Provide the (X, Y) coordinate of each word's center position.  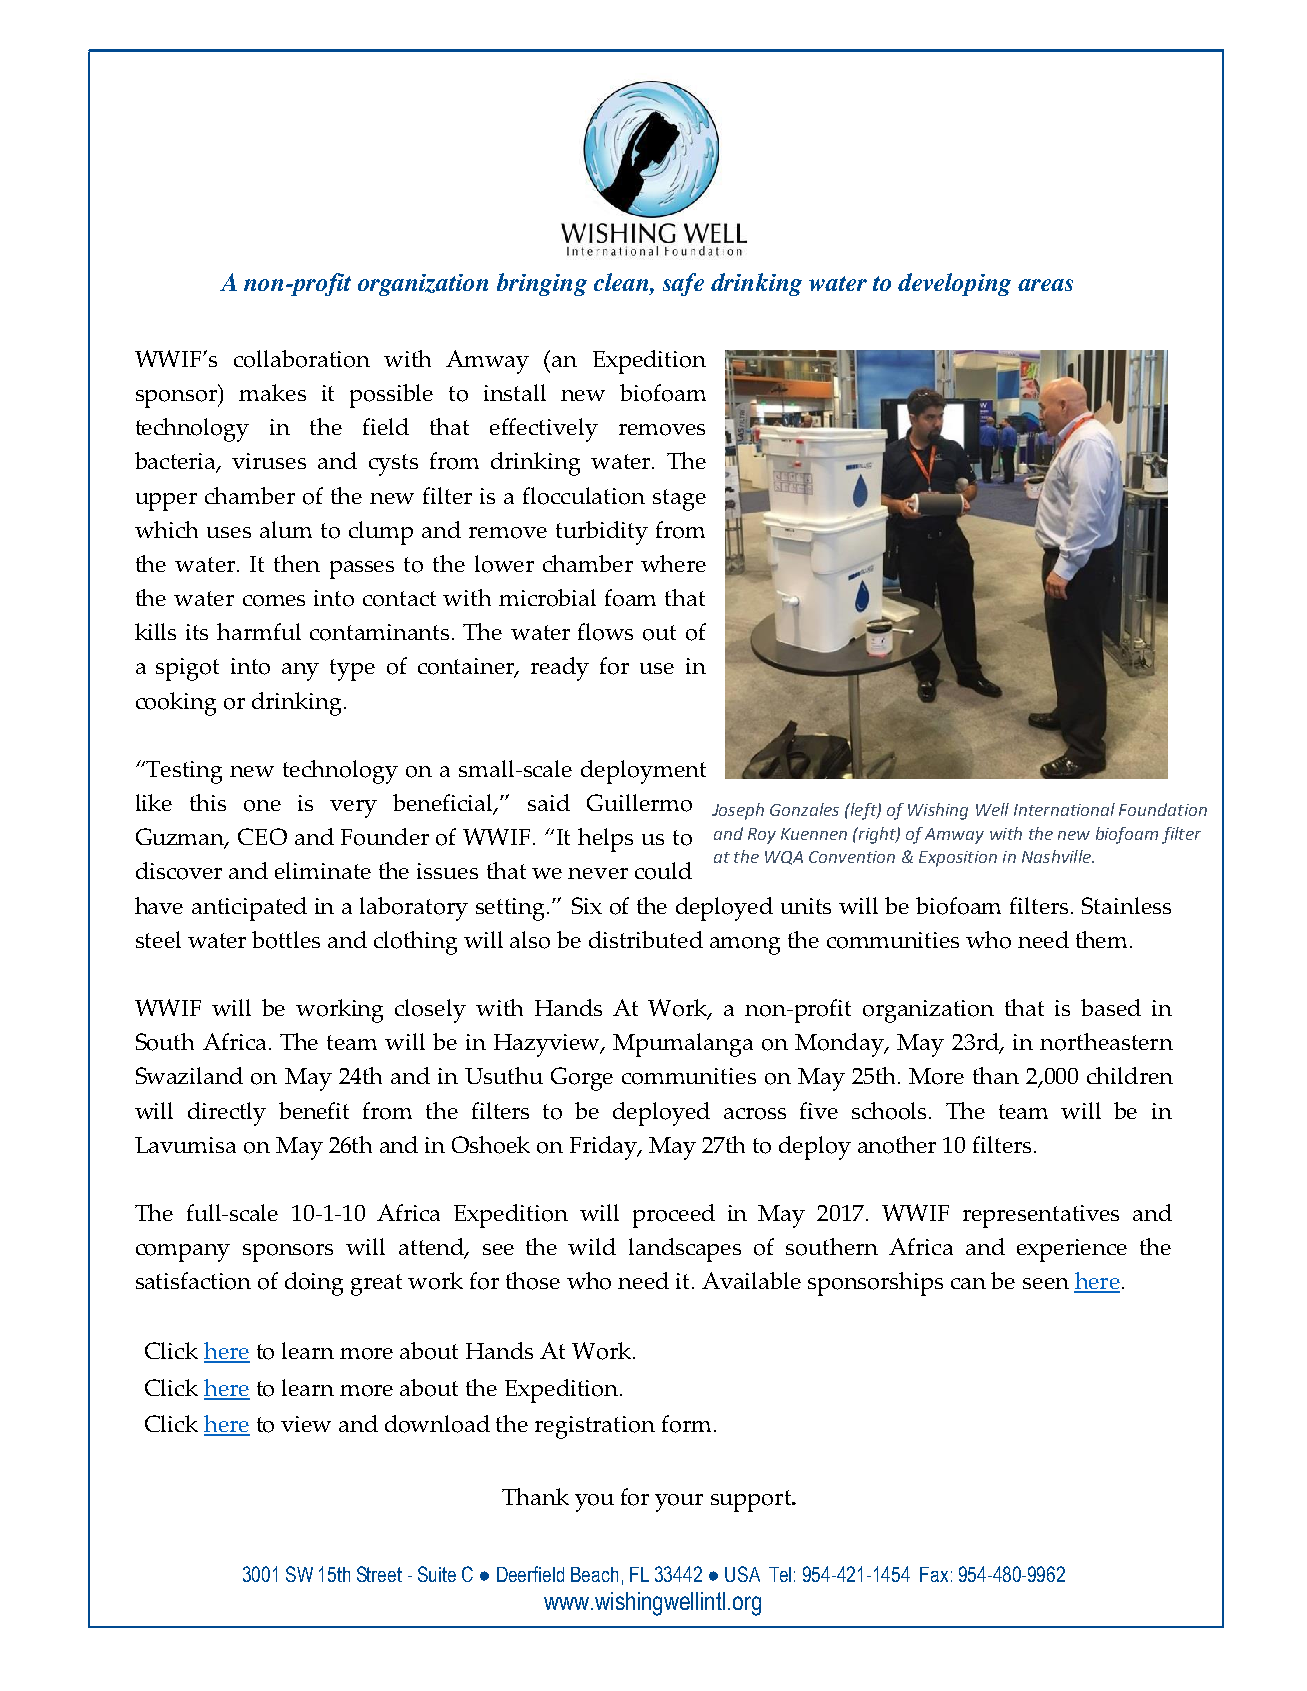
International (1064, 809)
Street (379, 1574)
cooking (176, 704)
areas (1045, 285)
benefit (314, 1110)
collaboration (302, 359)
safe (683, 284)
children (1130, 1075)
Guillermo (639, 803)
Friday (604, 1148)
